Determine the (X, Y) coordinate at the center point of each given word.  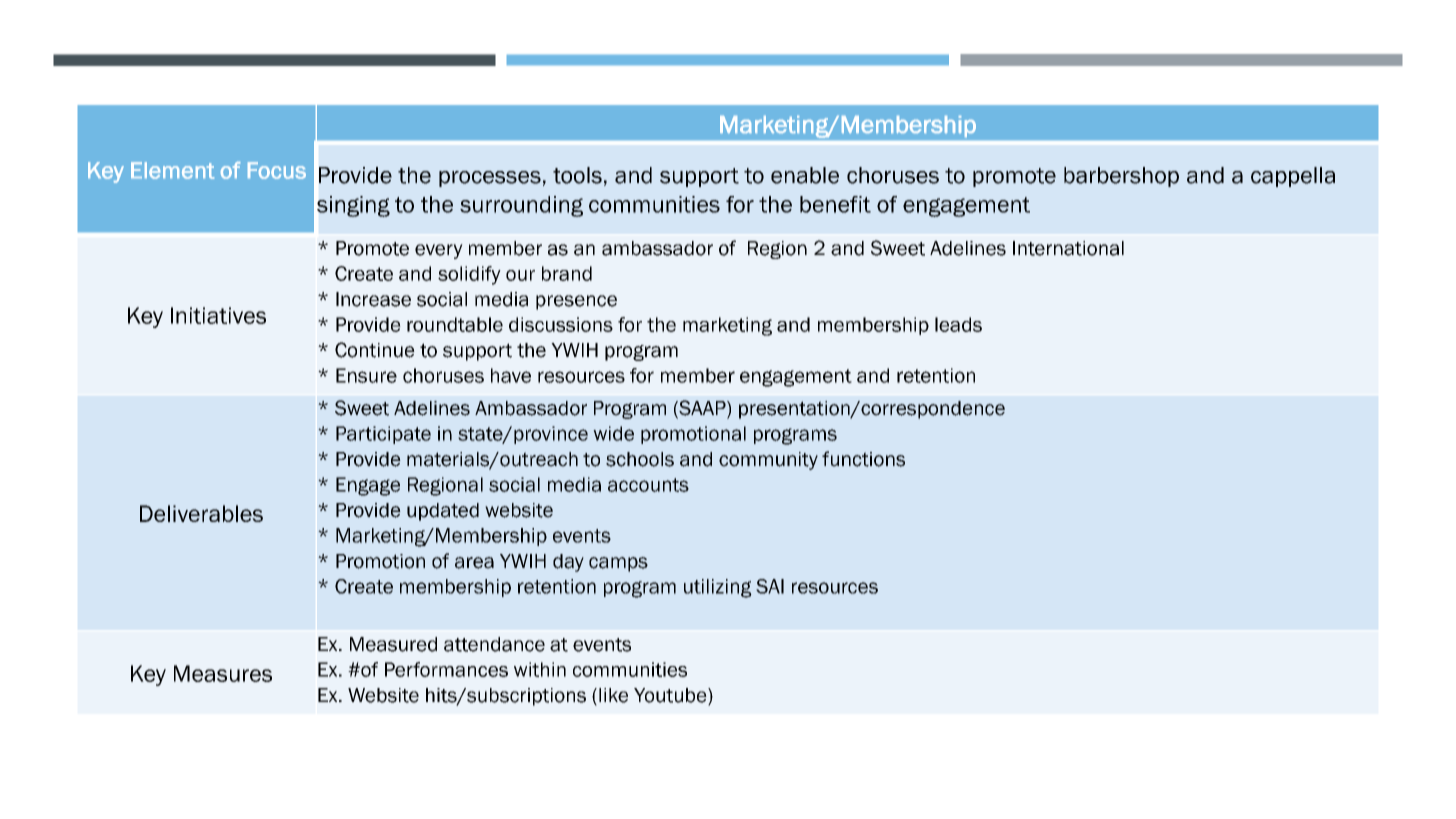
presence (576, 302)
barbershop (1121, 177)
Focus (277, 170)
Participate (383, 435)
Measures (223, 673)
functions (863, 459)
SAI (770, 586)
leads (958, 324)
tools (577, 175)
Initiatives (218, 315)
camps (618, 564)
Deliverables (201, 513)
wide (613, 433)
